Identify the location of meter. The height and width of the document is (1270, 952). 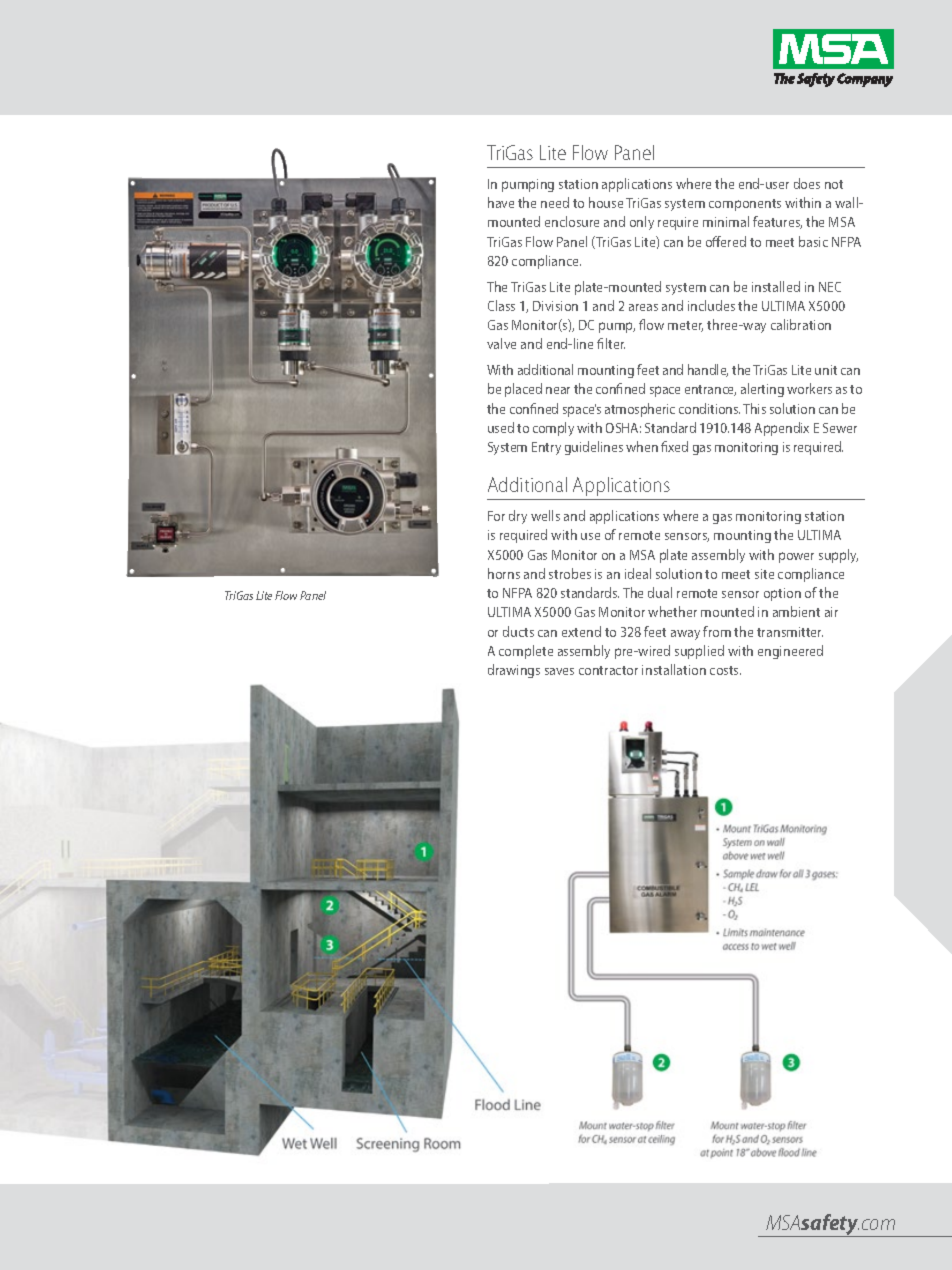
(685, 326).
